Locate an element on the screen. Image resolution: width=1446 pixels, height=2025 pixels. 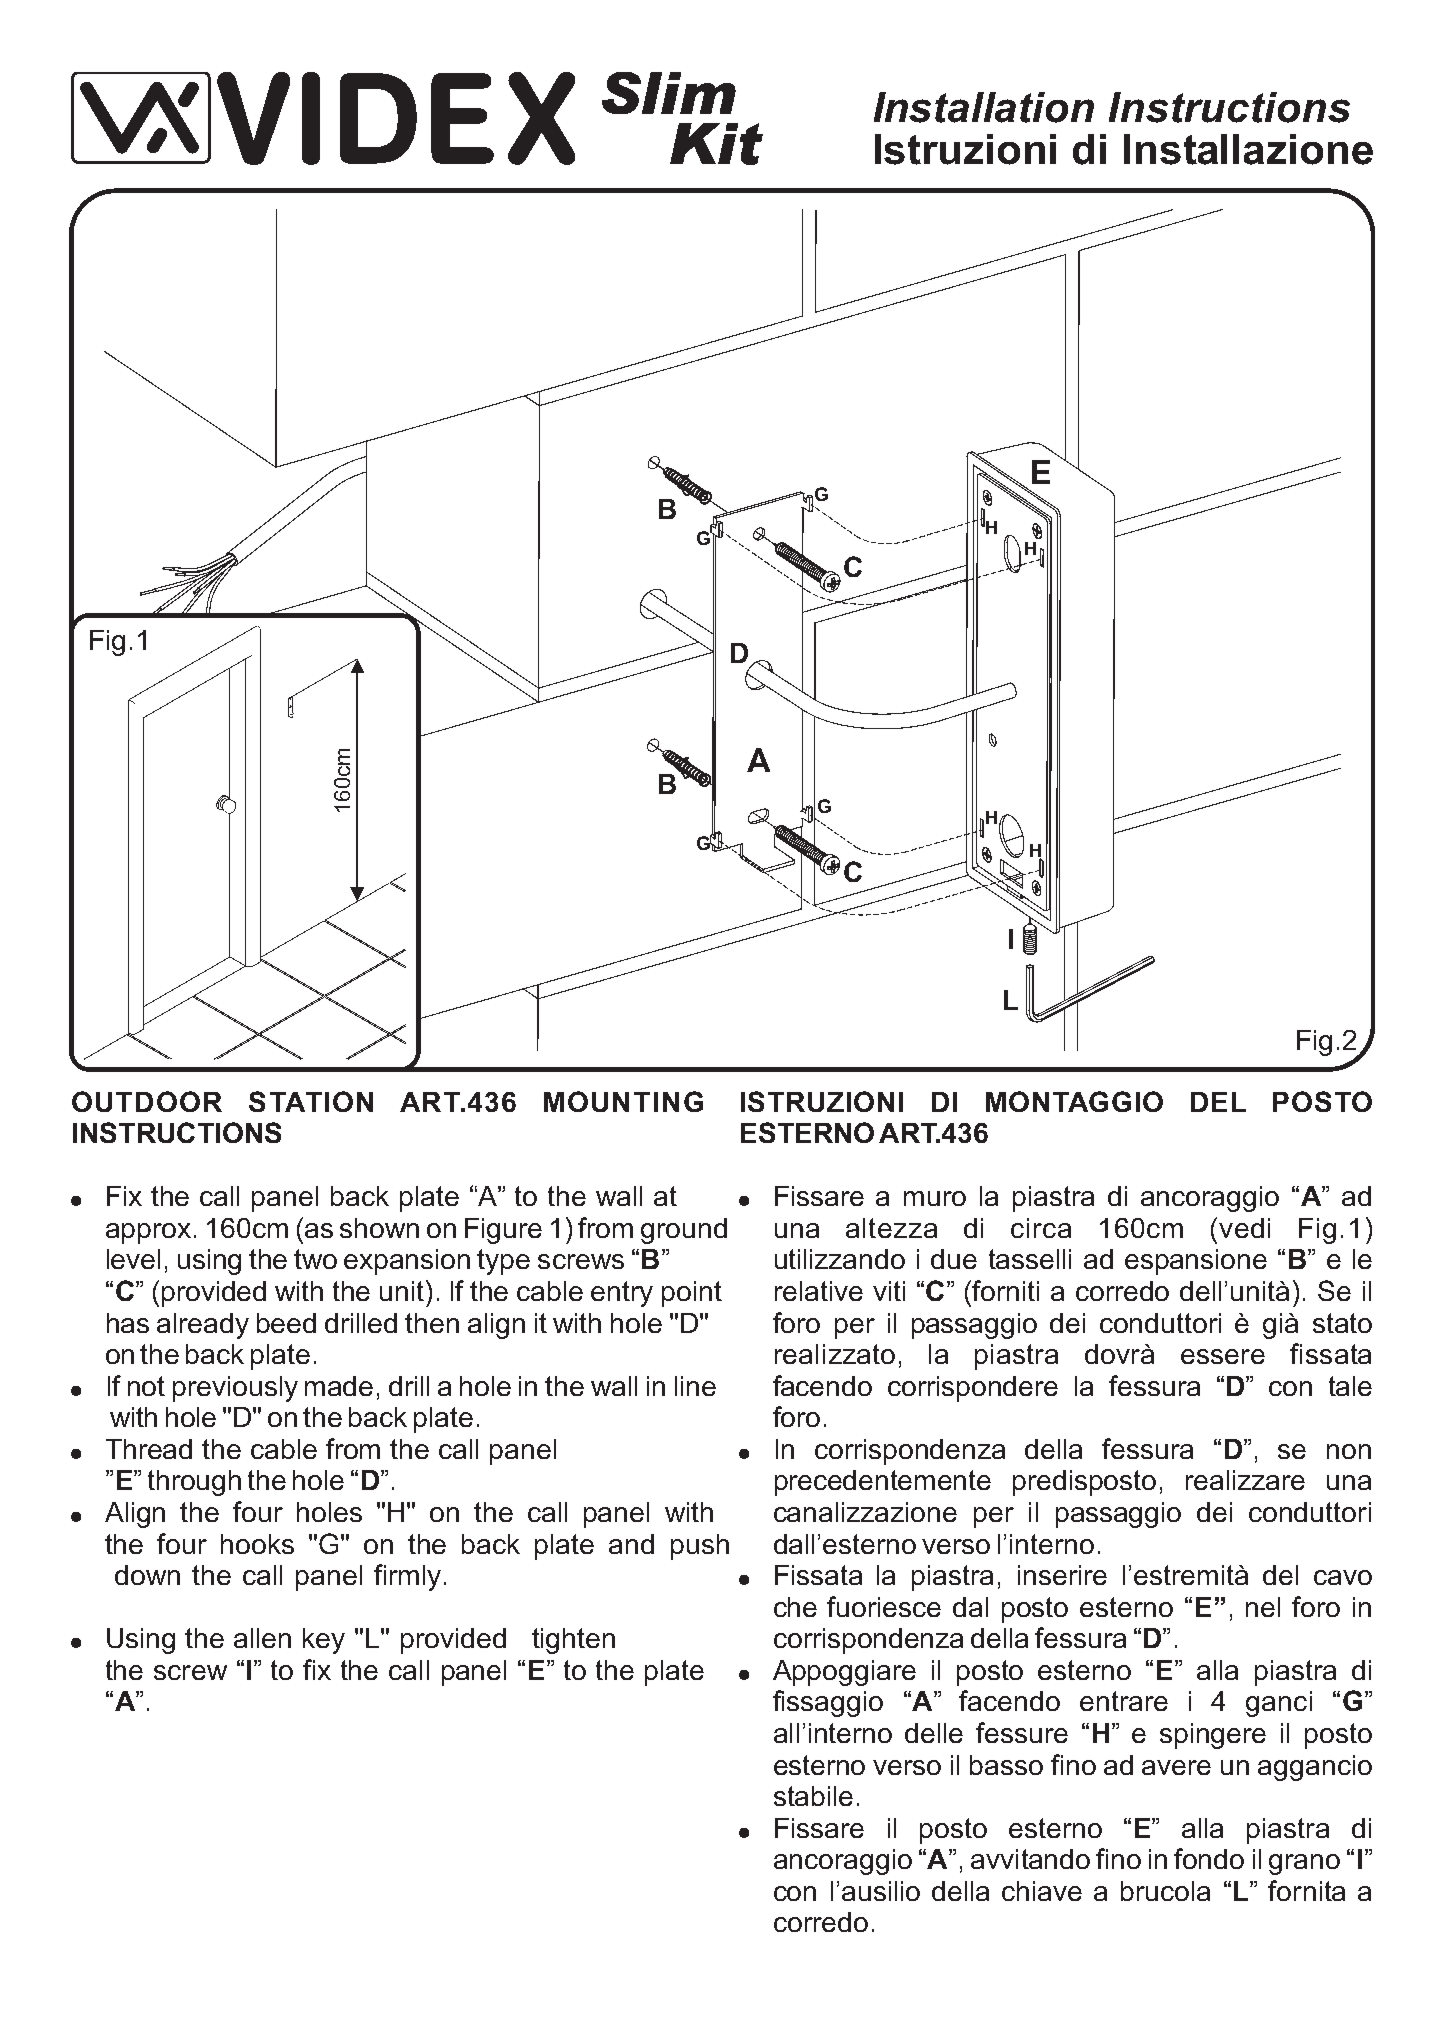
STATION is located at coordinates (311, 1101).
